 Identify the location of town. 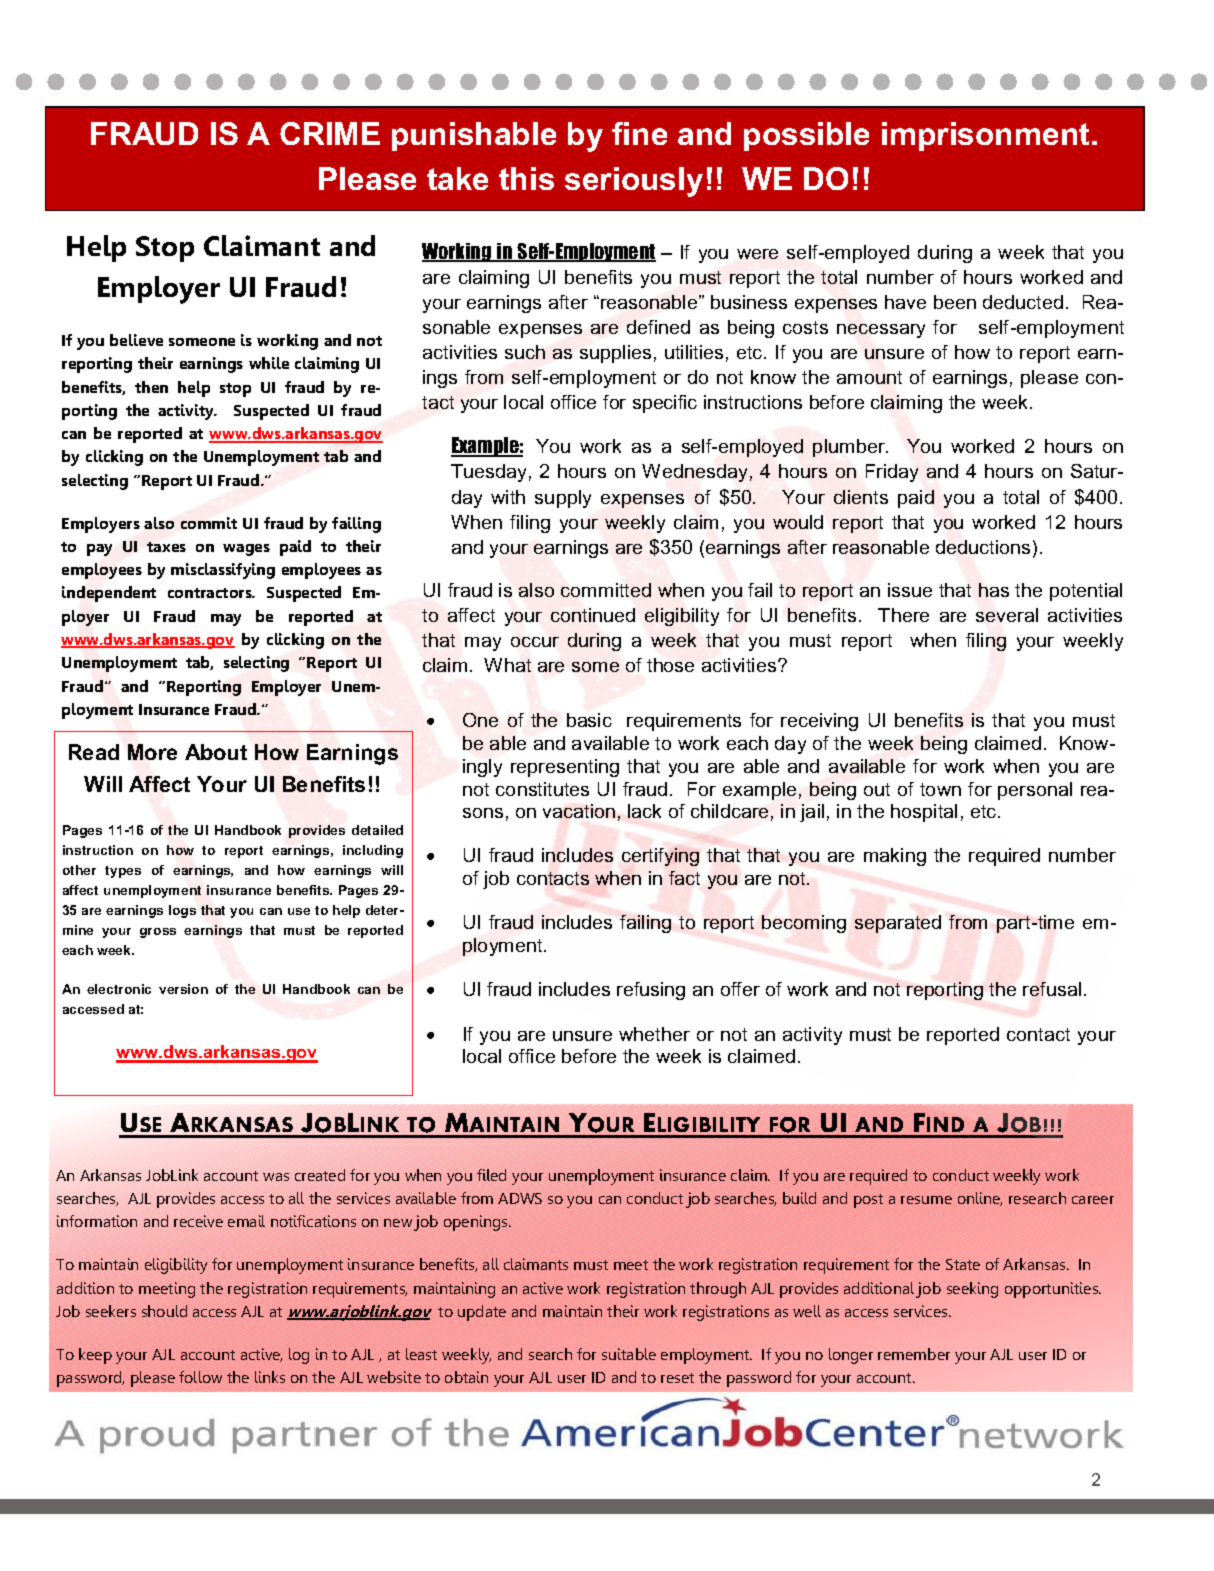
(940, 789).
